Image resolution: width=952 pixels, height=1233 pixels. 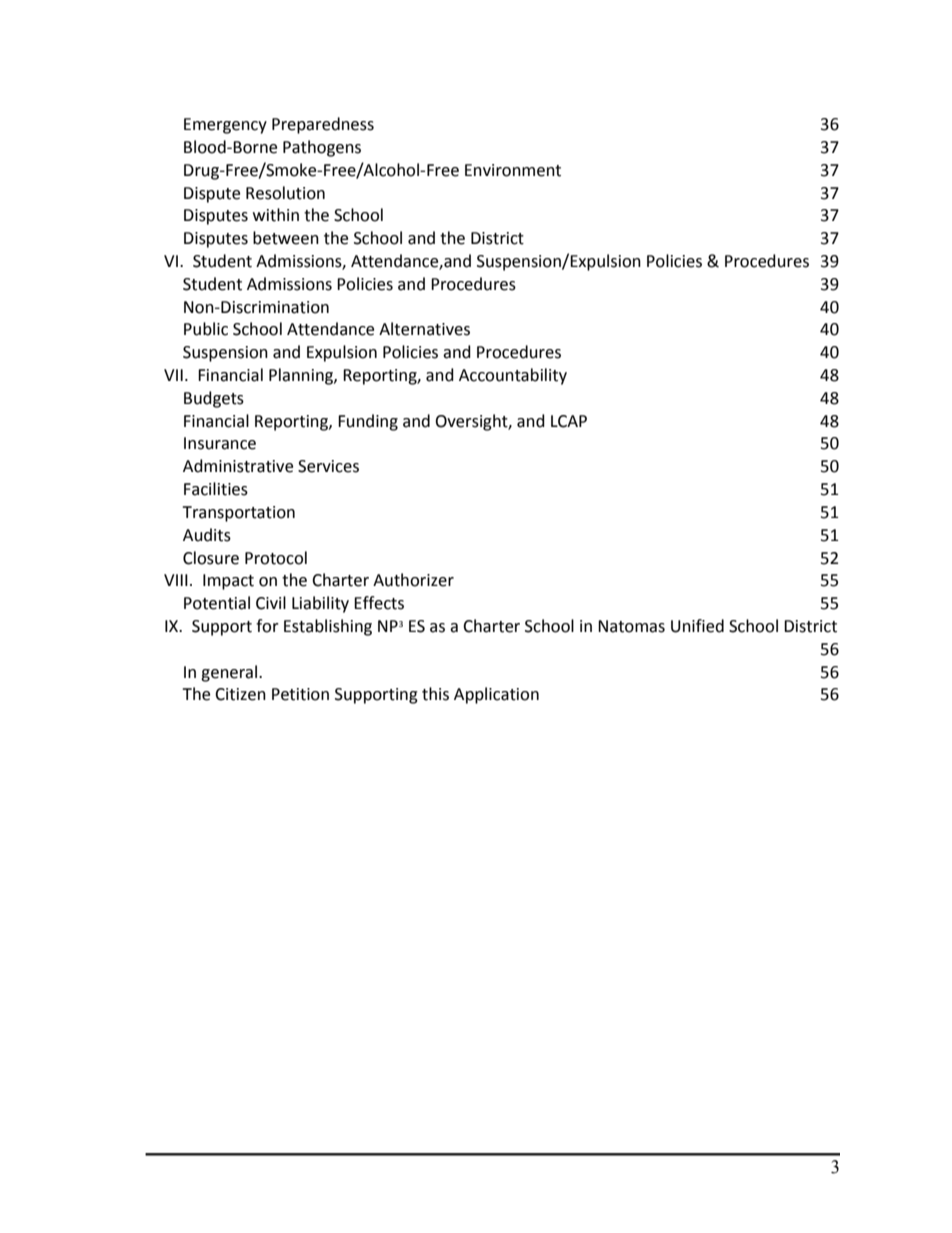 I want to click on this, so click(x=435, y=694).
